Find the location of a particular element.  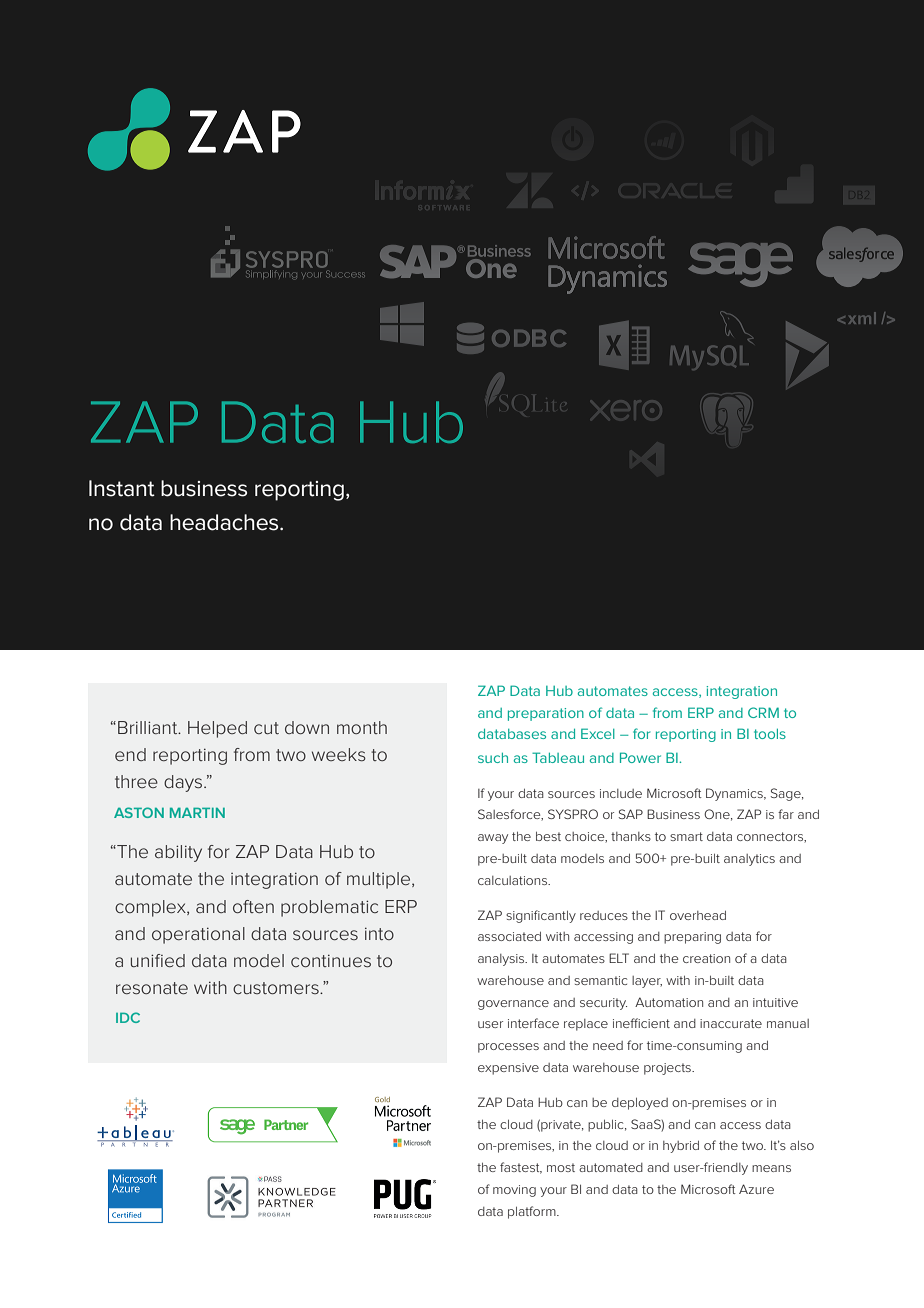

creation is located at coordinates (706, 958).
